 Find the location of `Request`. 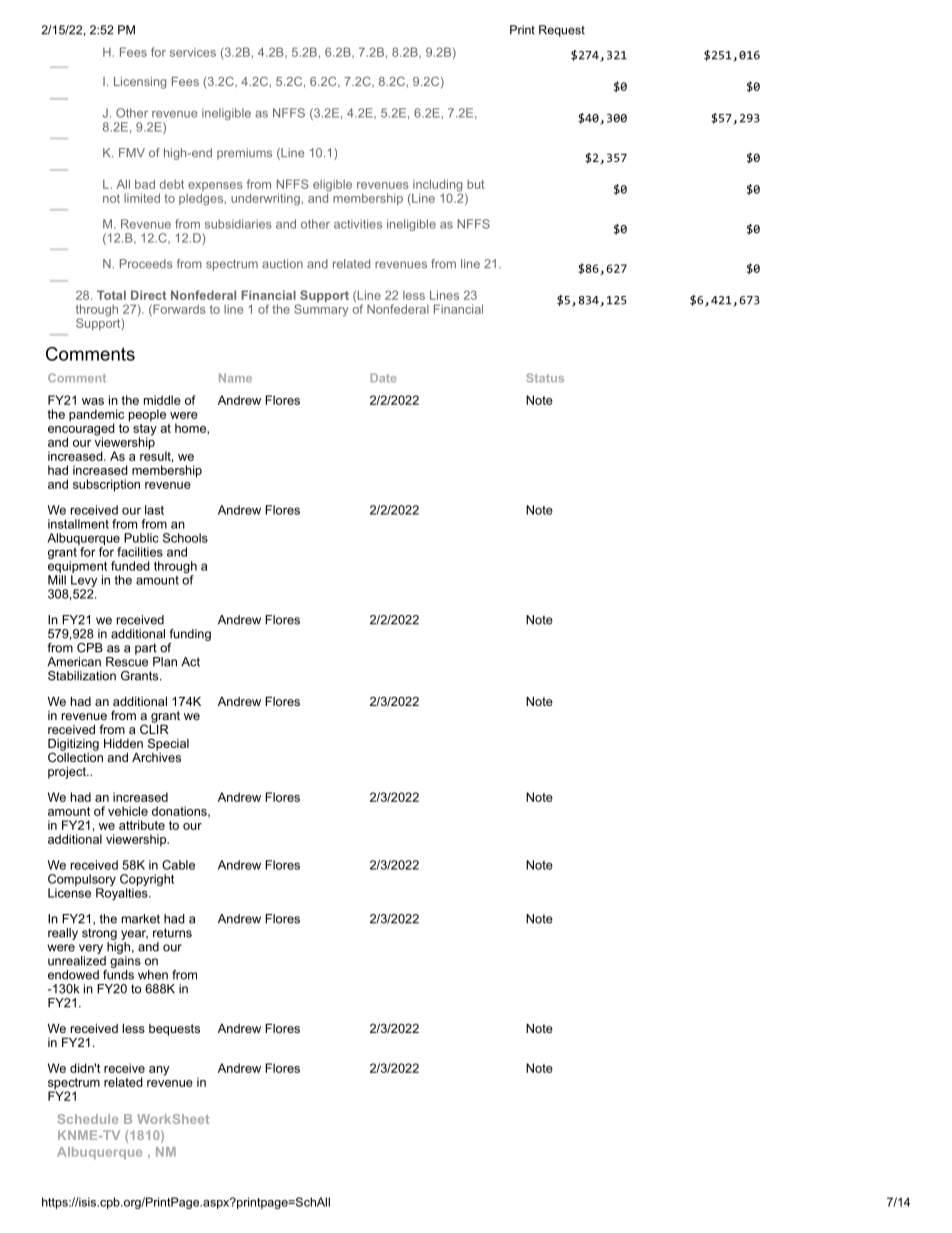

Request is located at coordinates (562, 31).
